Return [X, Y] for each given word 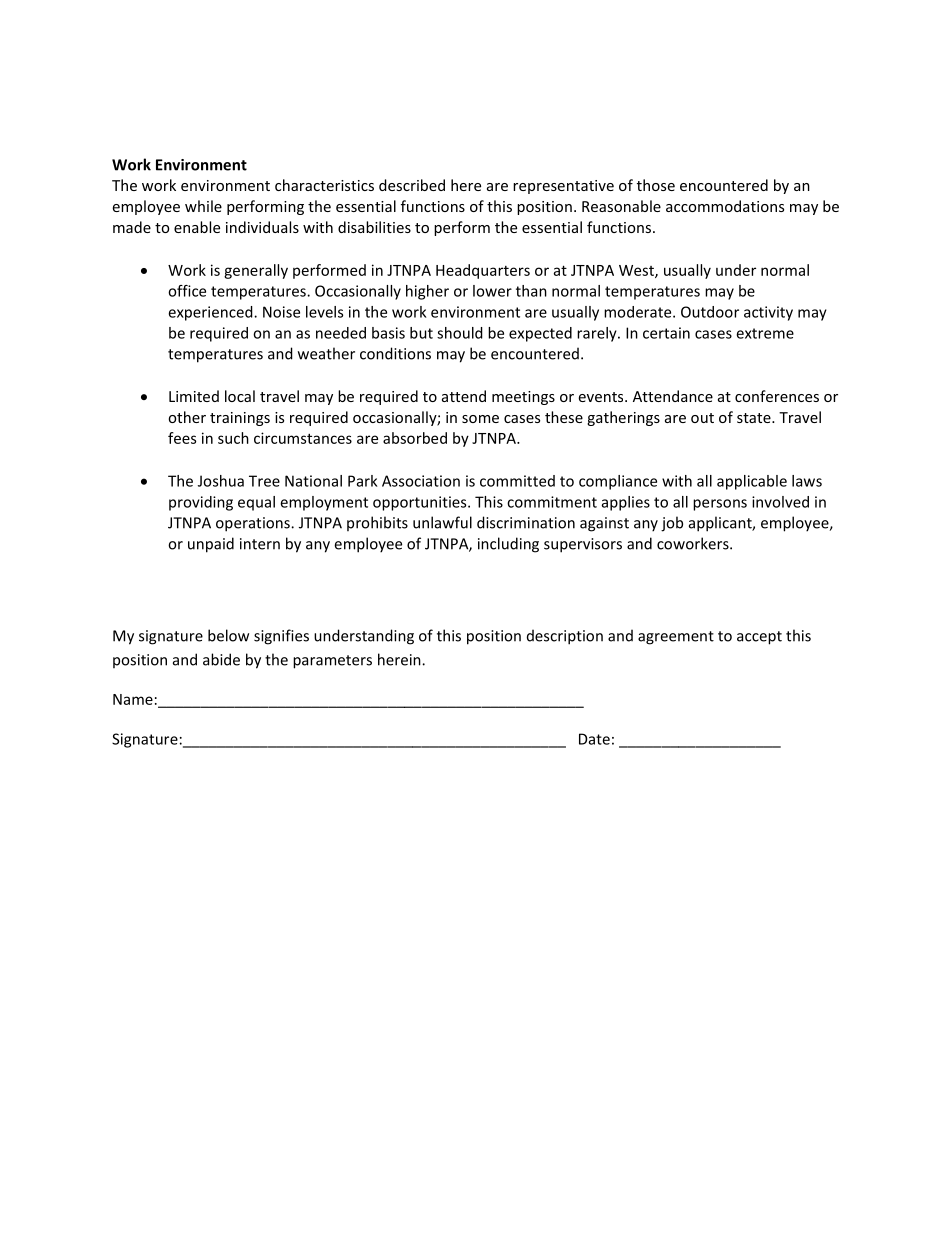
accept [759, 638]
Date [594, 739]
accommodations [725, 206]
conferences [777, 396]
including [508, 545]
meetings [523, 398]
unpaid [211, 545]
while [203, 206]
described [412, 185]
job [672, 524]
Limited [194, 396]
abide [221, 659]
